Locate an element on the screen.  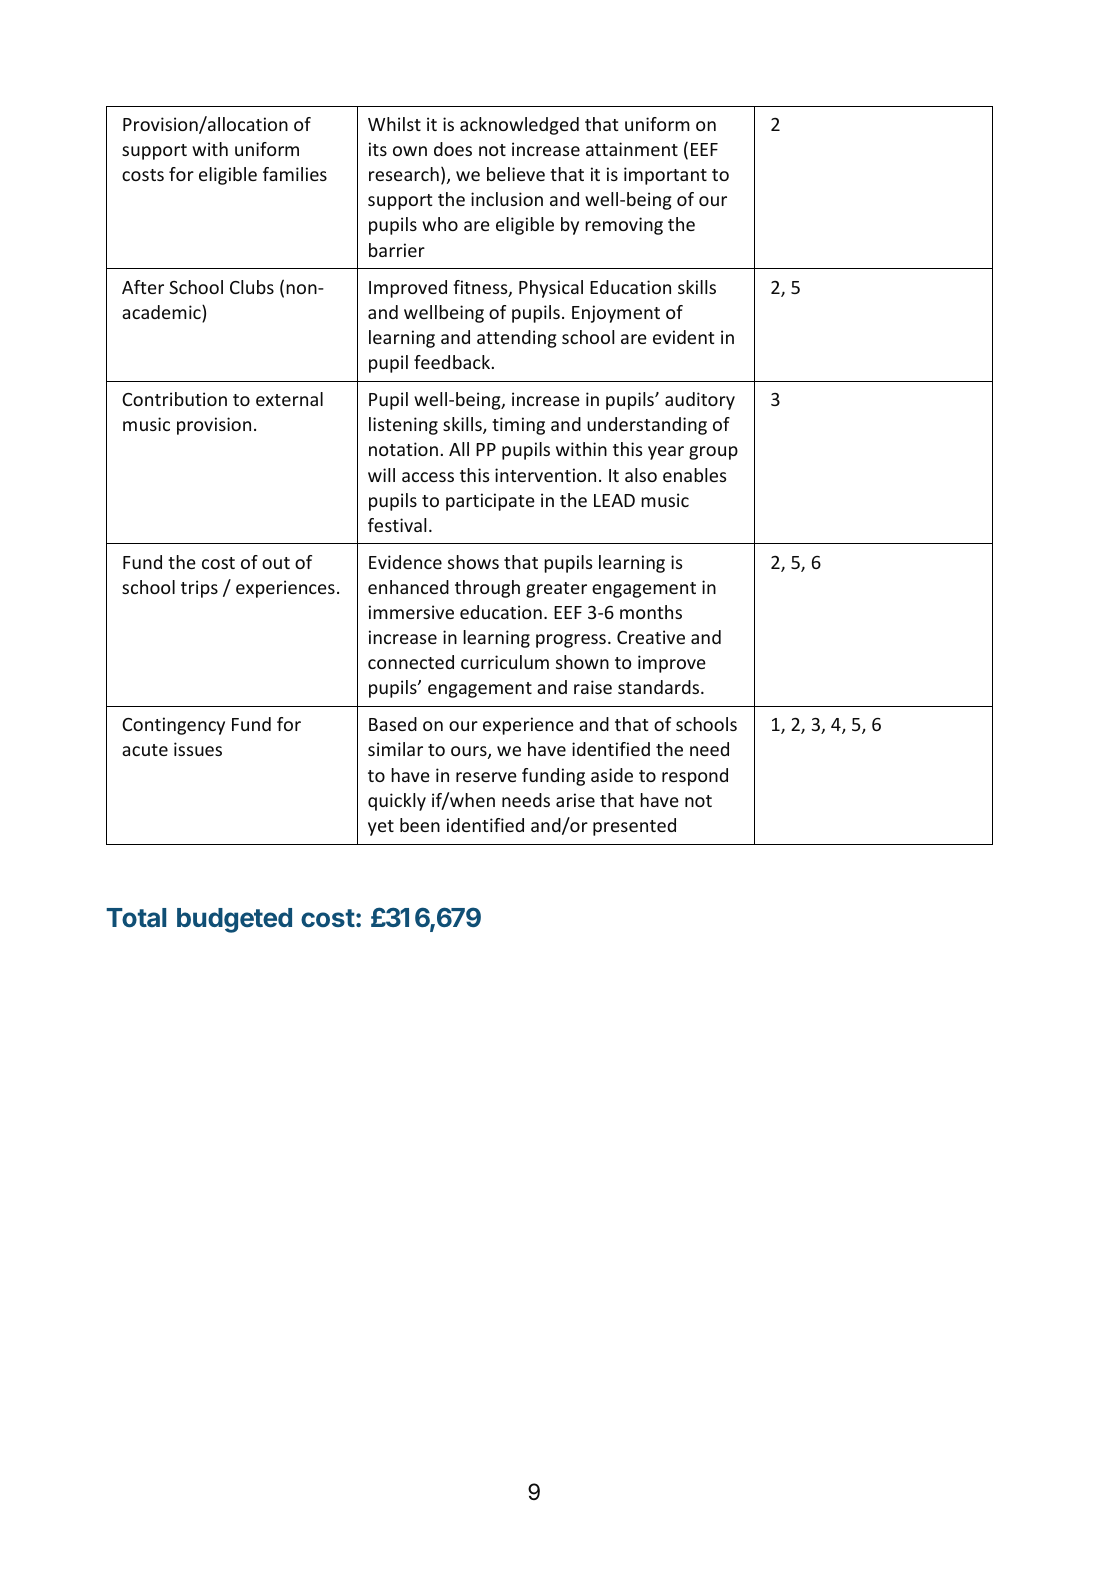
families is located at coordinates (295, 174).
